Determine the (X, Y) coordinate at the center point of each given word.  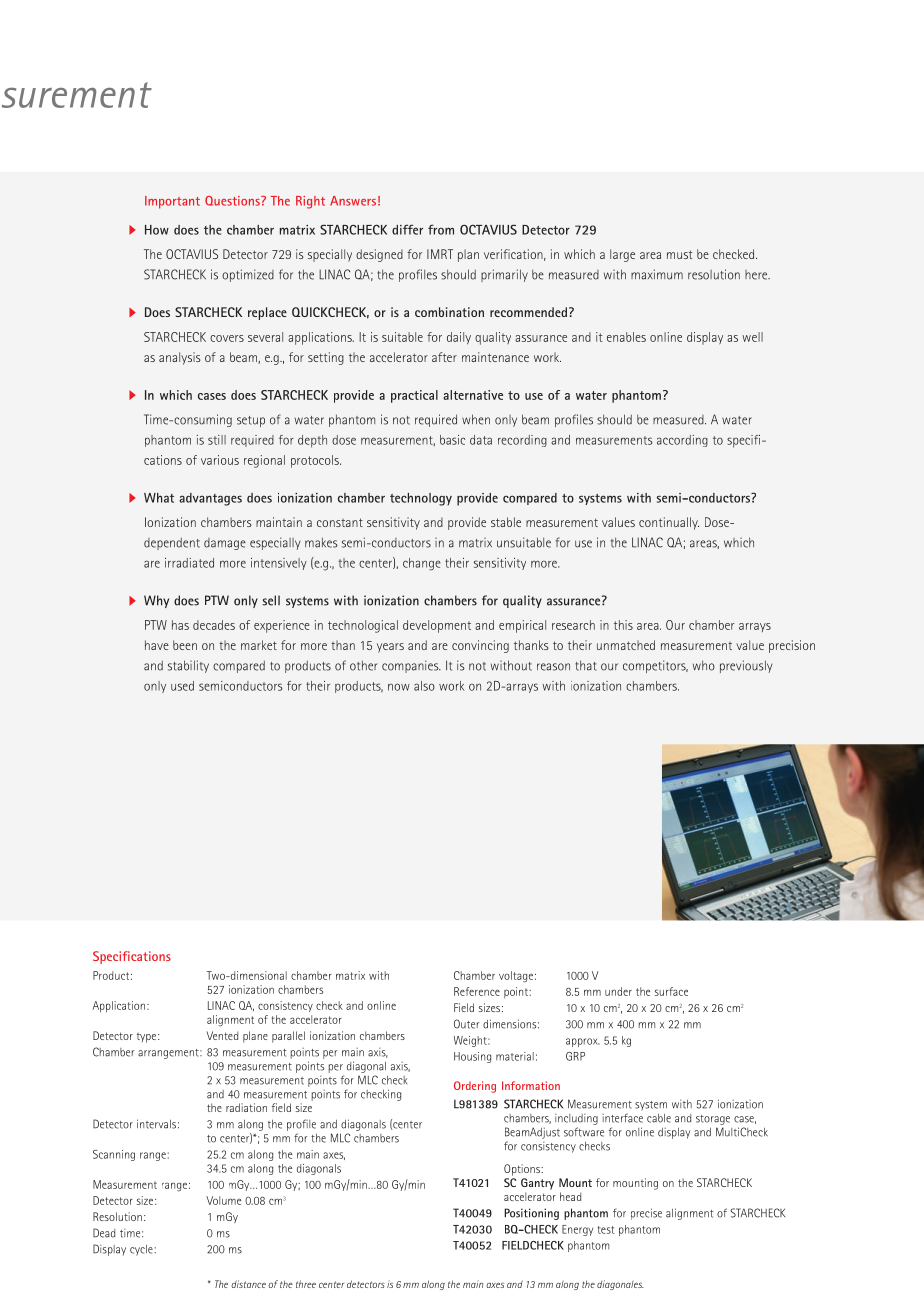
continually (669, 523)
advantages (210, 499)
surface (671, 991)
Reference (477, 991)
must (679, 254)
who (704, 665)
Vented (222, 1035)
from (441, 229)
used (182, 686)
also (424, 686)
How (157, 230)
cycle (142, 1250)
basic (452, 440)
